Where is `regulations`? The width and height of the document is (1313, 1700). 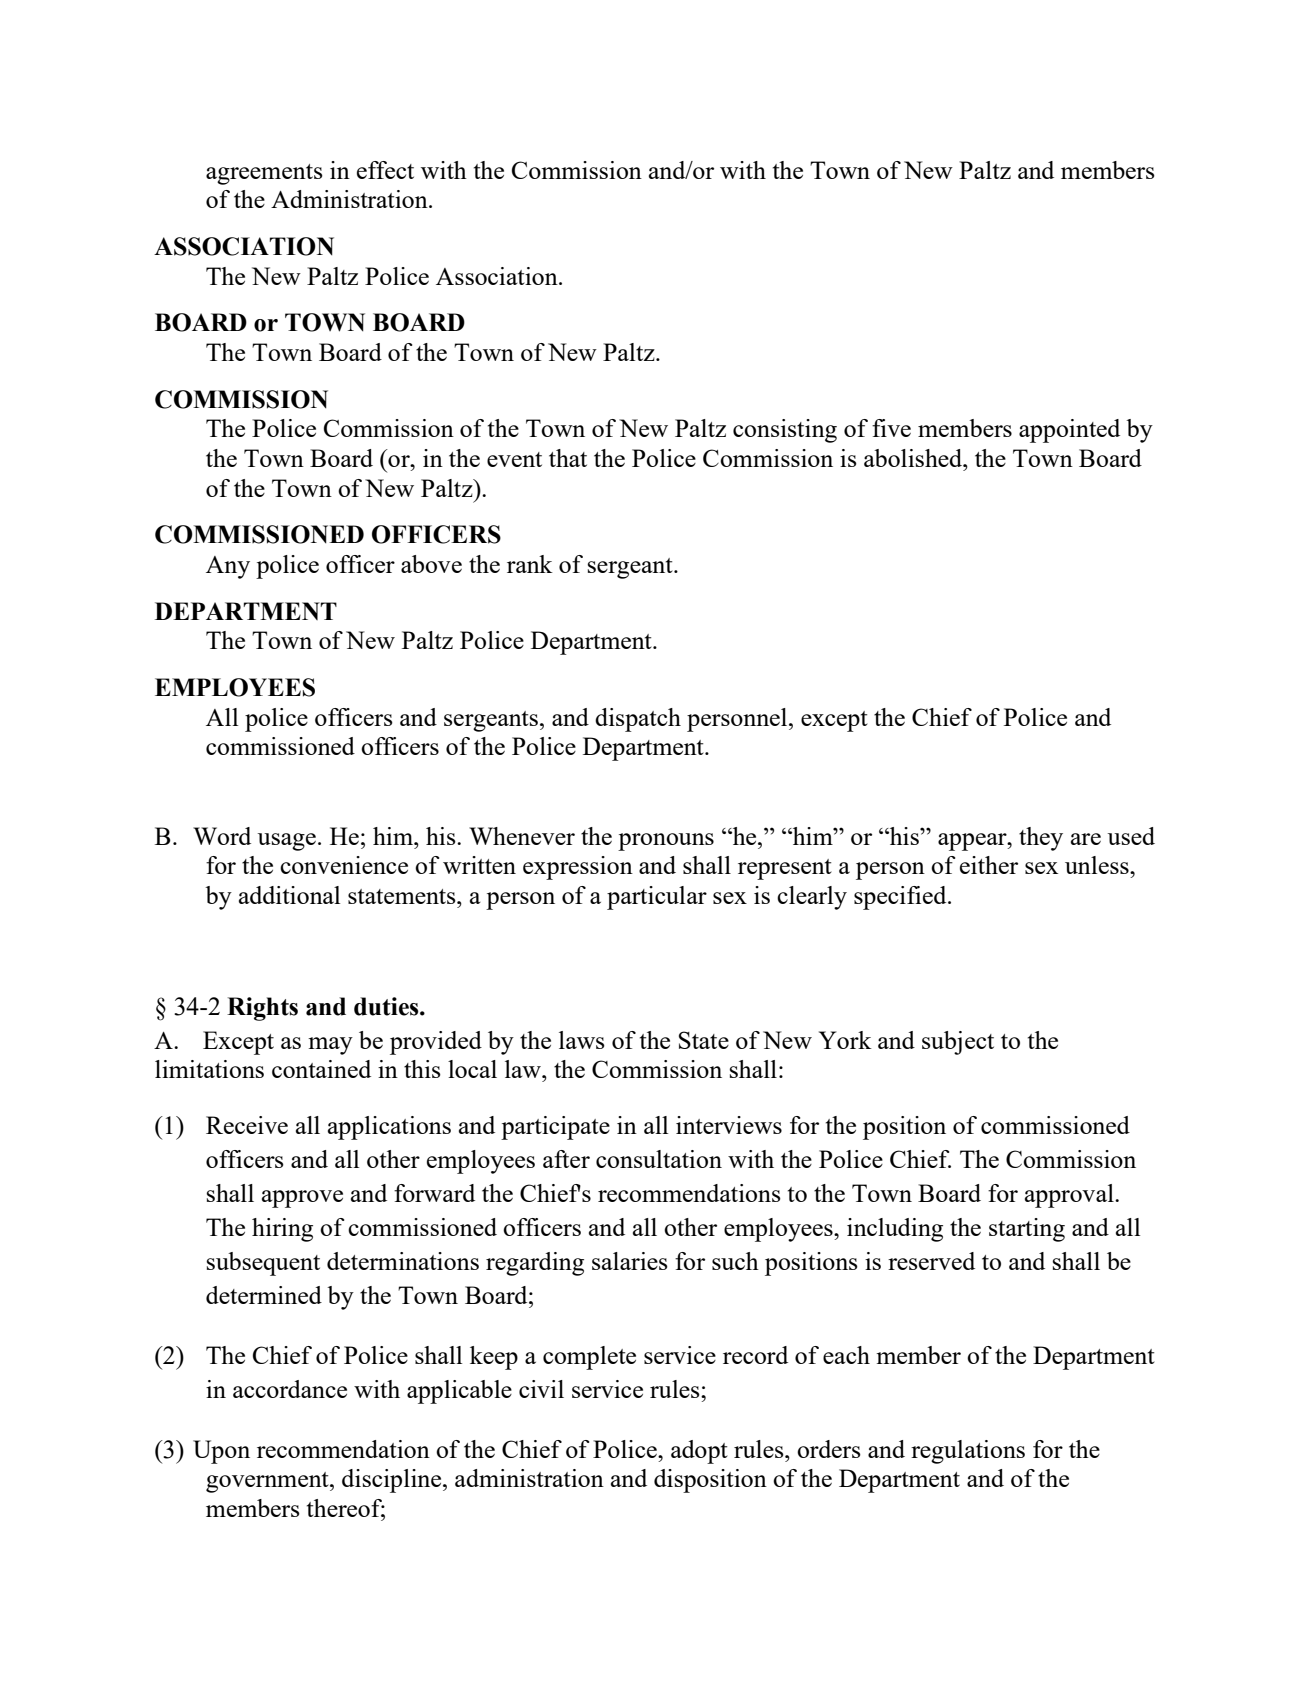 regulations is located at coordinates (968, 1452).
